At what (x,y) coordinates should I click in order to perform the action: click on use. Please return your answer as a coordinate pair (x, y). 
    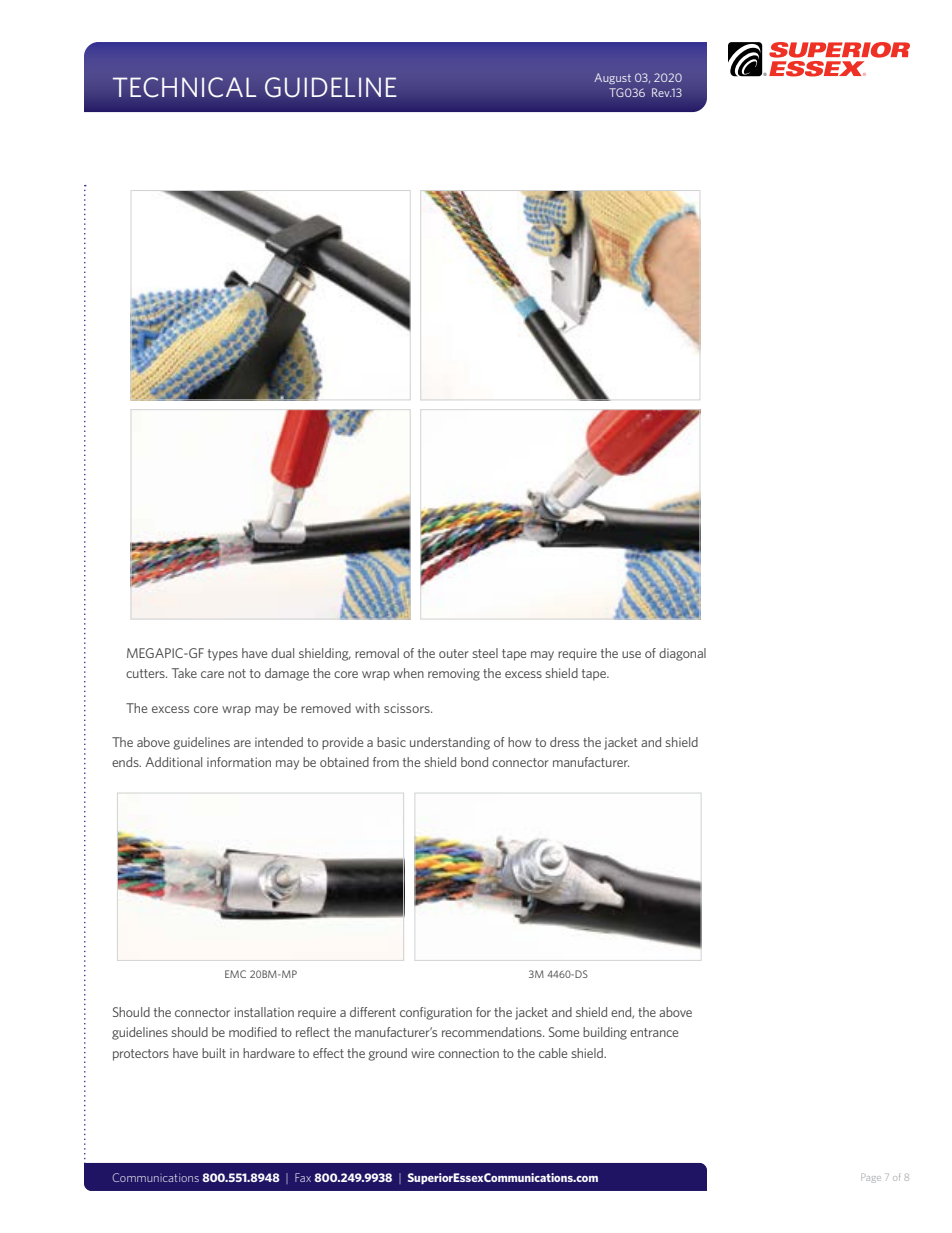
    Looking at the image, I should click on (631, 654).
